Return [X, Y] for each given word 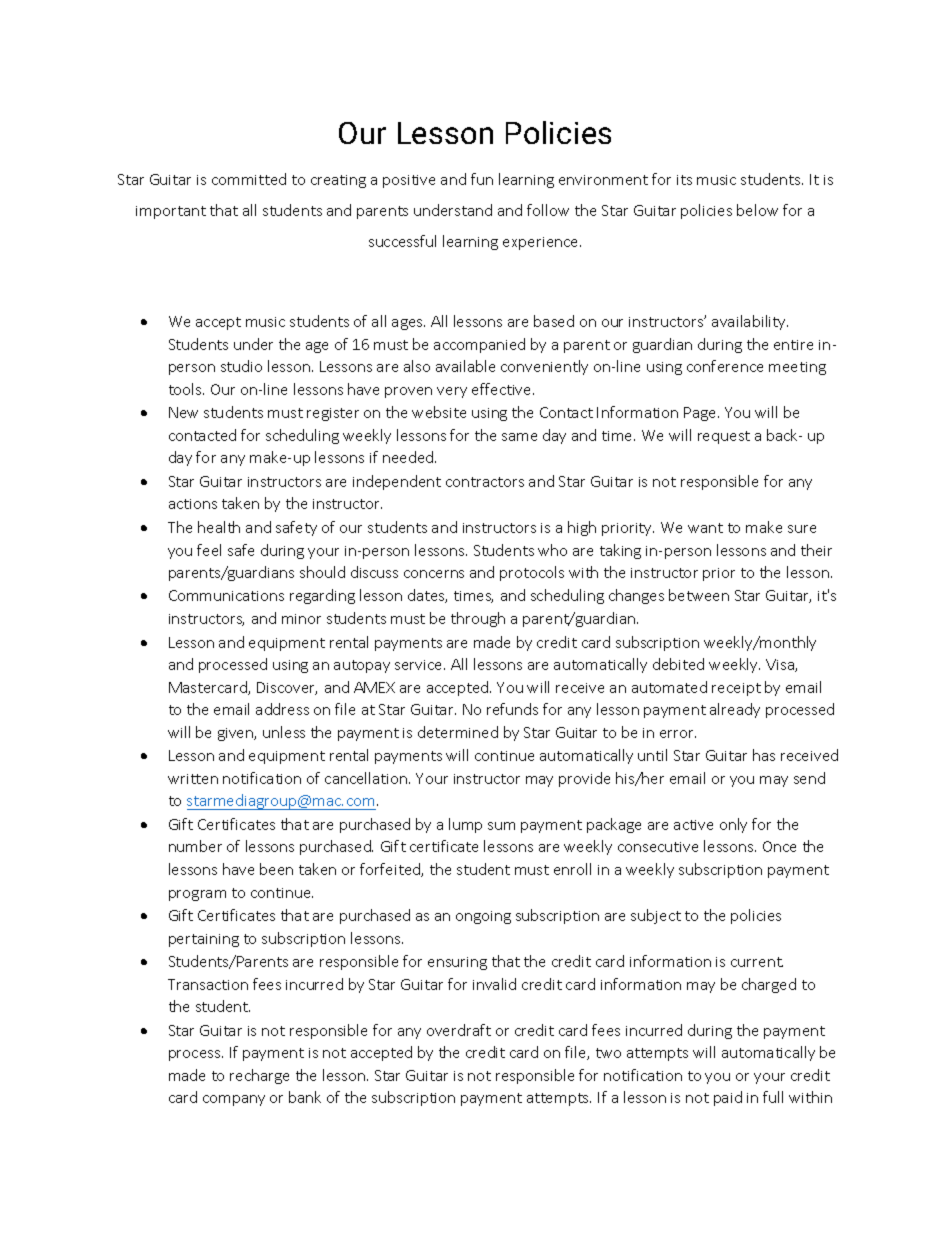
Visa [781, 665]
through [478, 619]
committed [249, 179]
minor [301, 619]
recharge [259, 1076]
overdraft [459, 1030]
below [757, 210]
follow [548, 210]
